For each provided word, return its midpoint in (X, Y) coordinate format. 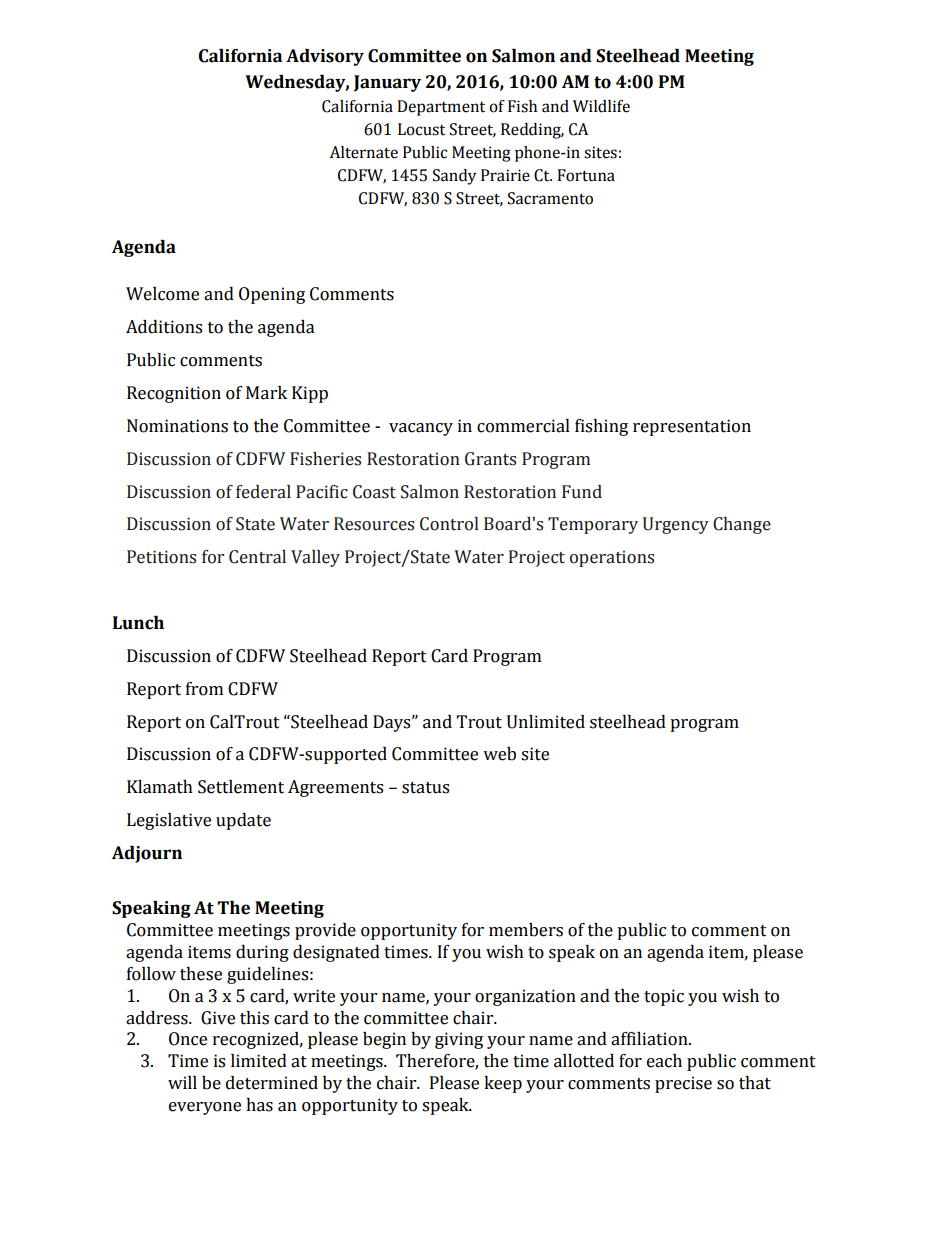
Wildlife (601, 106)
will (182, 1082)
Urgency (676, 525)
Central (257, 557)
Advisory (325, 57)
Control (449, 524)
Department (441, 108)
